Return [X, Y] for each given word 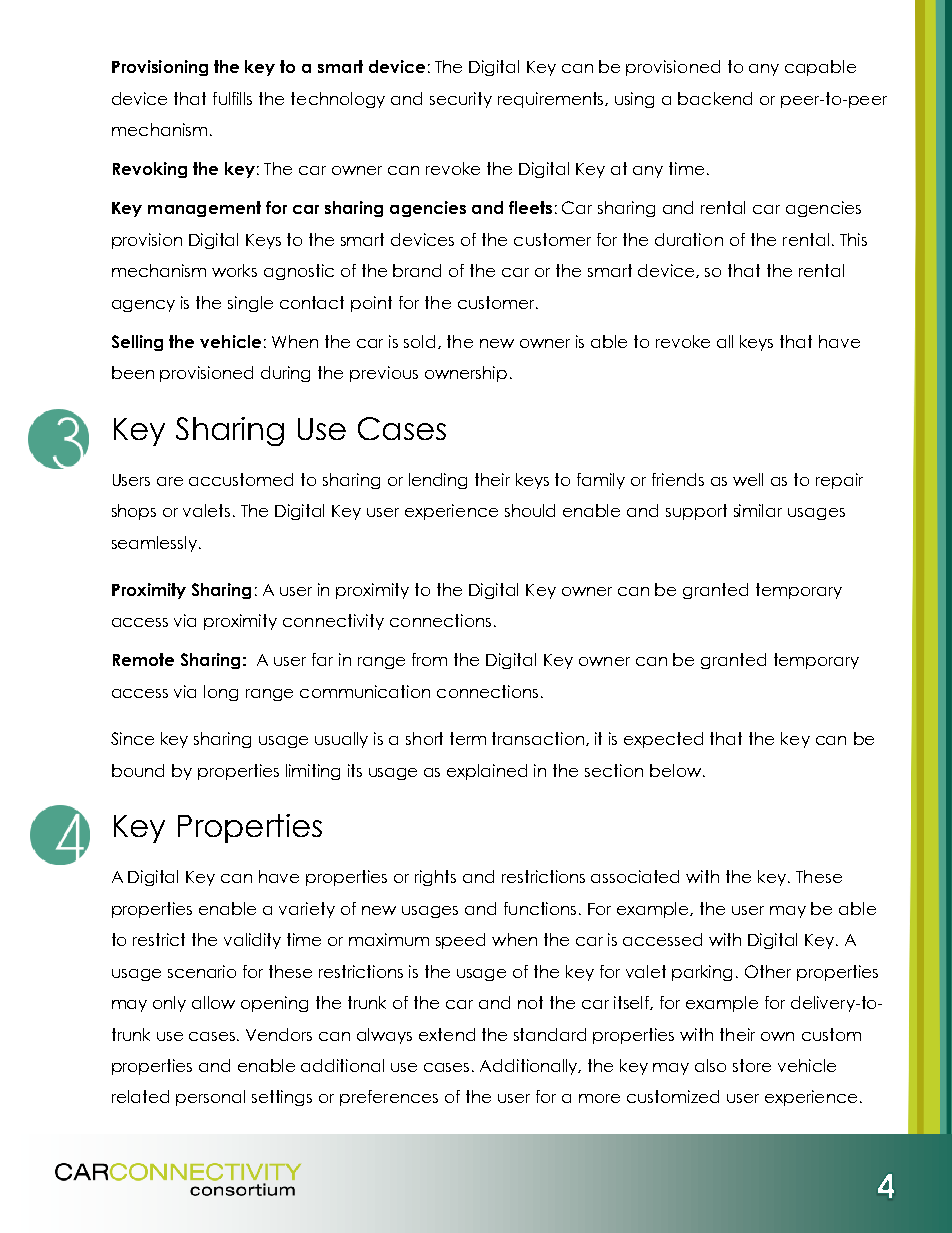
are [170, 481]
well [748, 479]
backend [715, 98]
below [677, 770]
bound [138, 770]
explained [487, 772]
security [461, 100]
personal [210, 1098]
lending [438, 481]
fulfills [232, 98]
